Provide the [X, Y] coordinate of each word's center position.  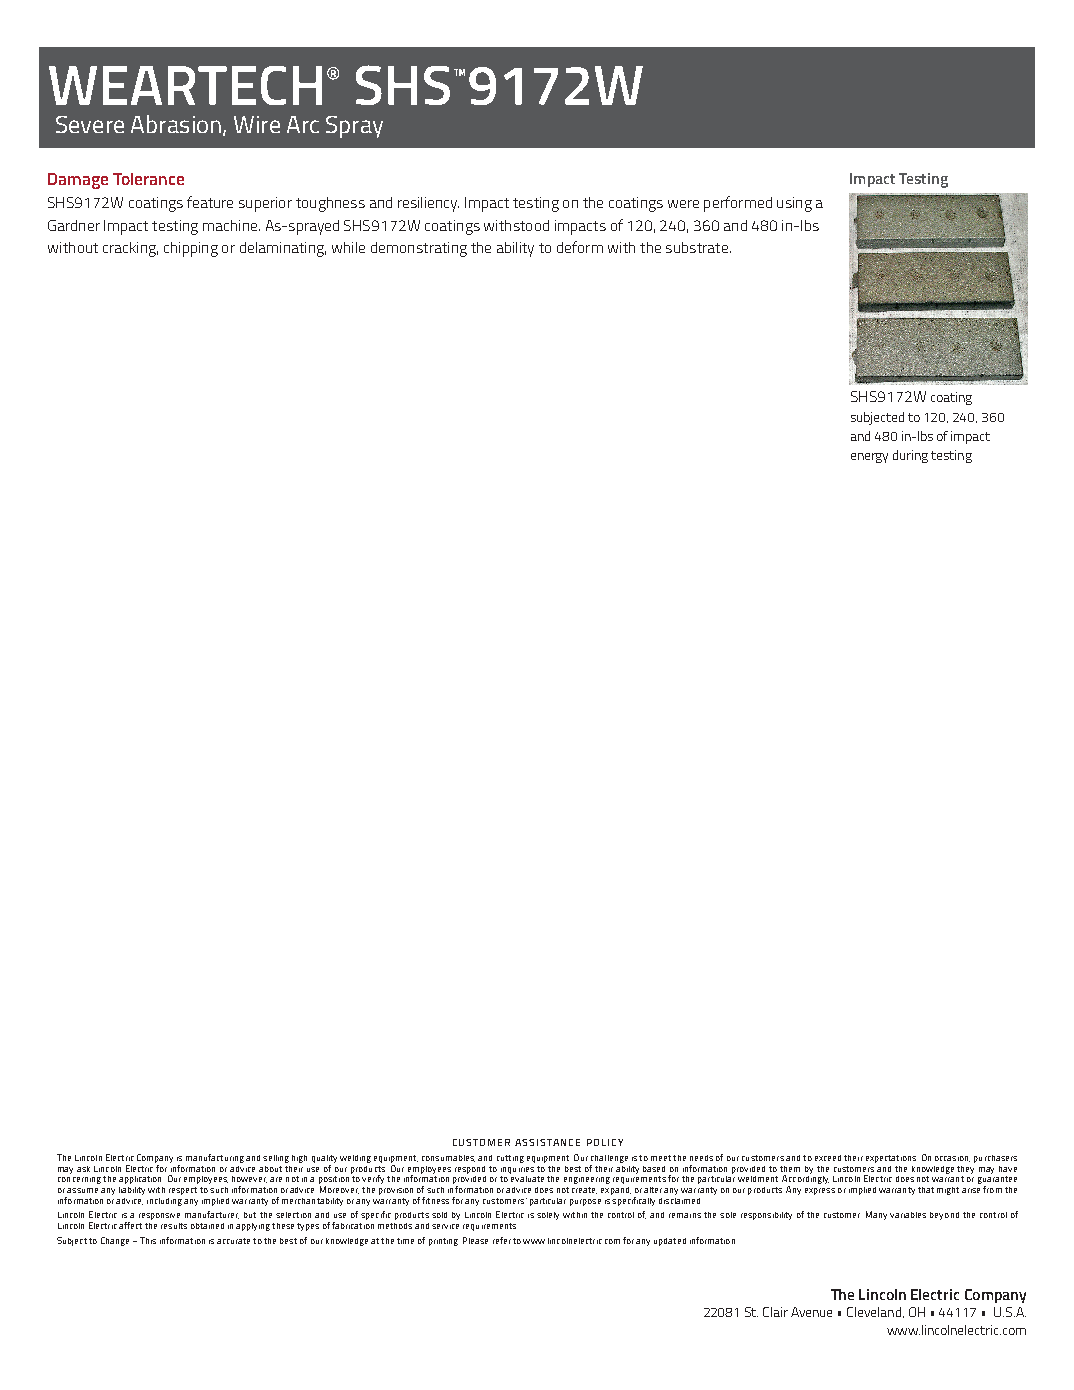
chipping [191, 249]
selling [276, 1159]
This [148, 1240]
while [348, 247]
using [794, 204]
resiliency [428, 204]
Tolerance [148, 179]
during [910, 456]
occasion [952, 1159]
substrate [697, 247]
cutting [510, 1159]
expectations [891, 1159]
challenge [609, 1160]
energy [869, 458]
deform [580, 247]
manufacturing [215, 1158]
